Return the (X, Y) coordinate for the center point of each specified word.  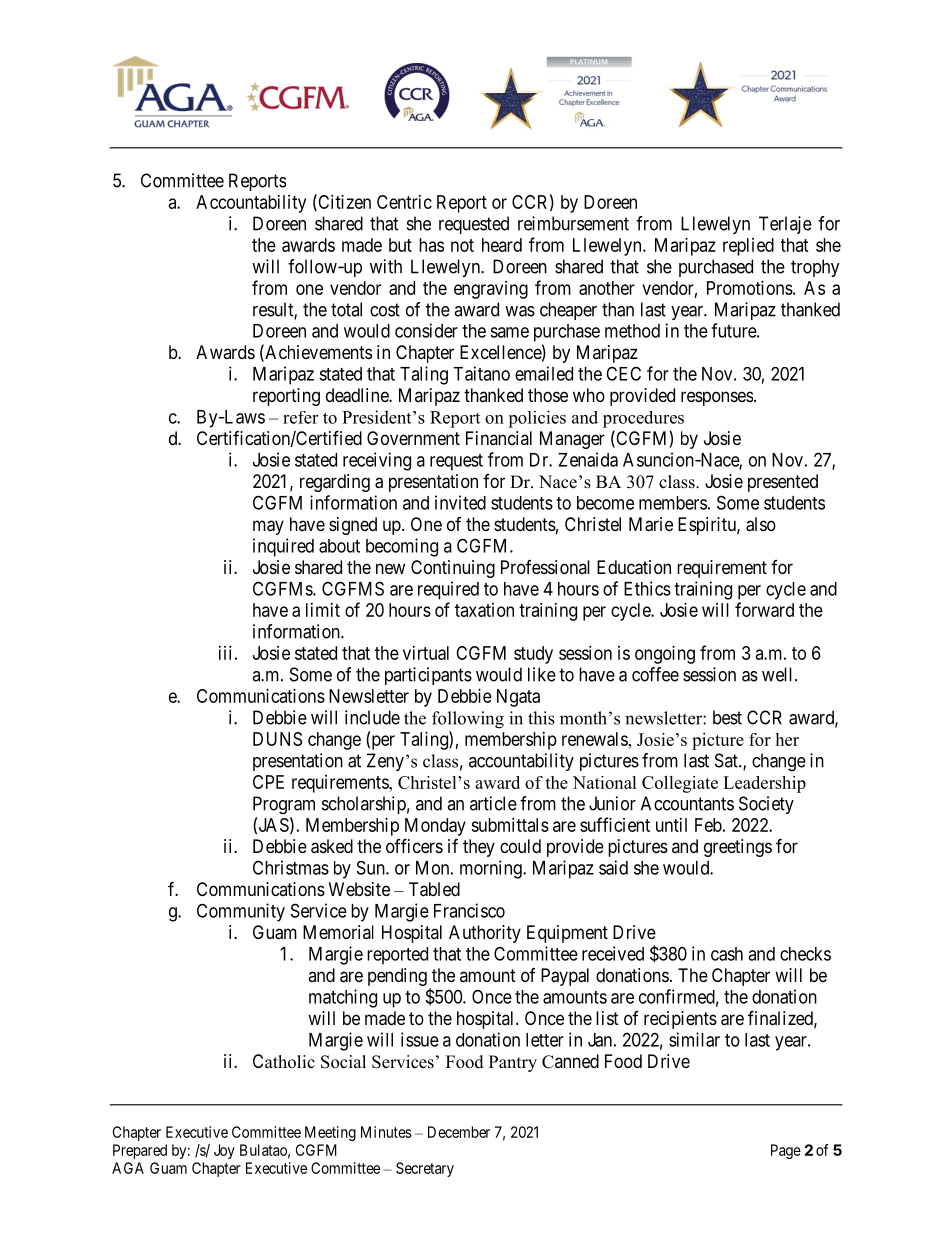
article (493, 803)
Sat (727, 760)
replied (748, 247)
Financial (499, 438)
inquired (283, 547)
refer (300, 417)
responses (717, 398)
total (346, 309)
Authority (485, 934)
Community (241, 912)
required (448, 590)
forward (764, 609)
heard (502, 245)
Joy (224, 1151)
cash (727, 954)
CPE (268, 782)
